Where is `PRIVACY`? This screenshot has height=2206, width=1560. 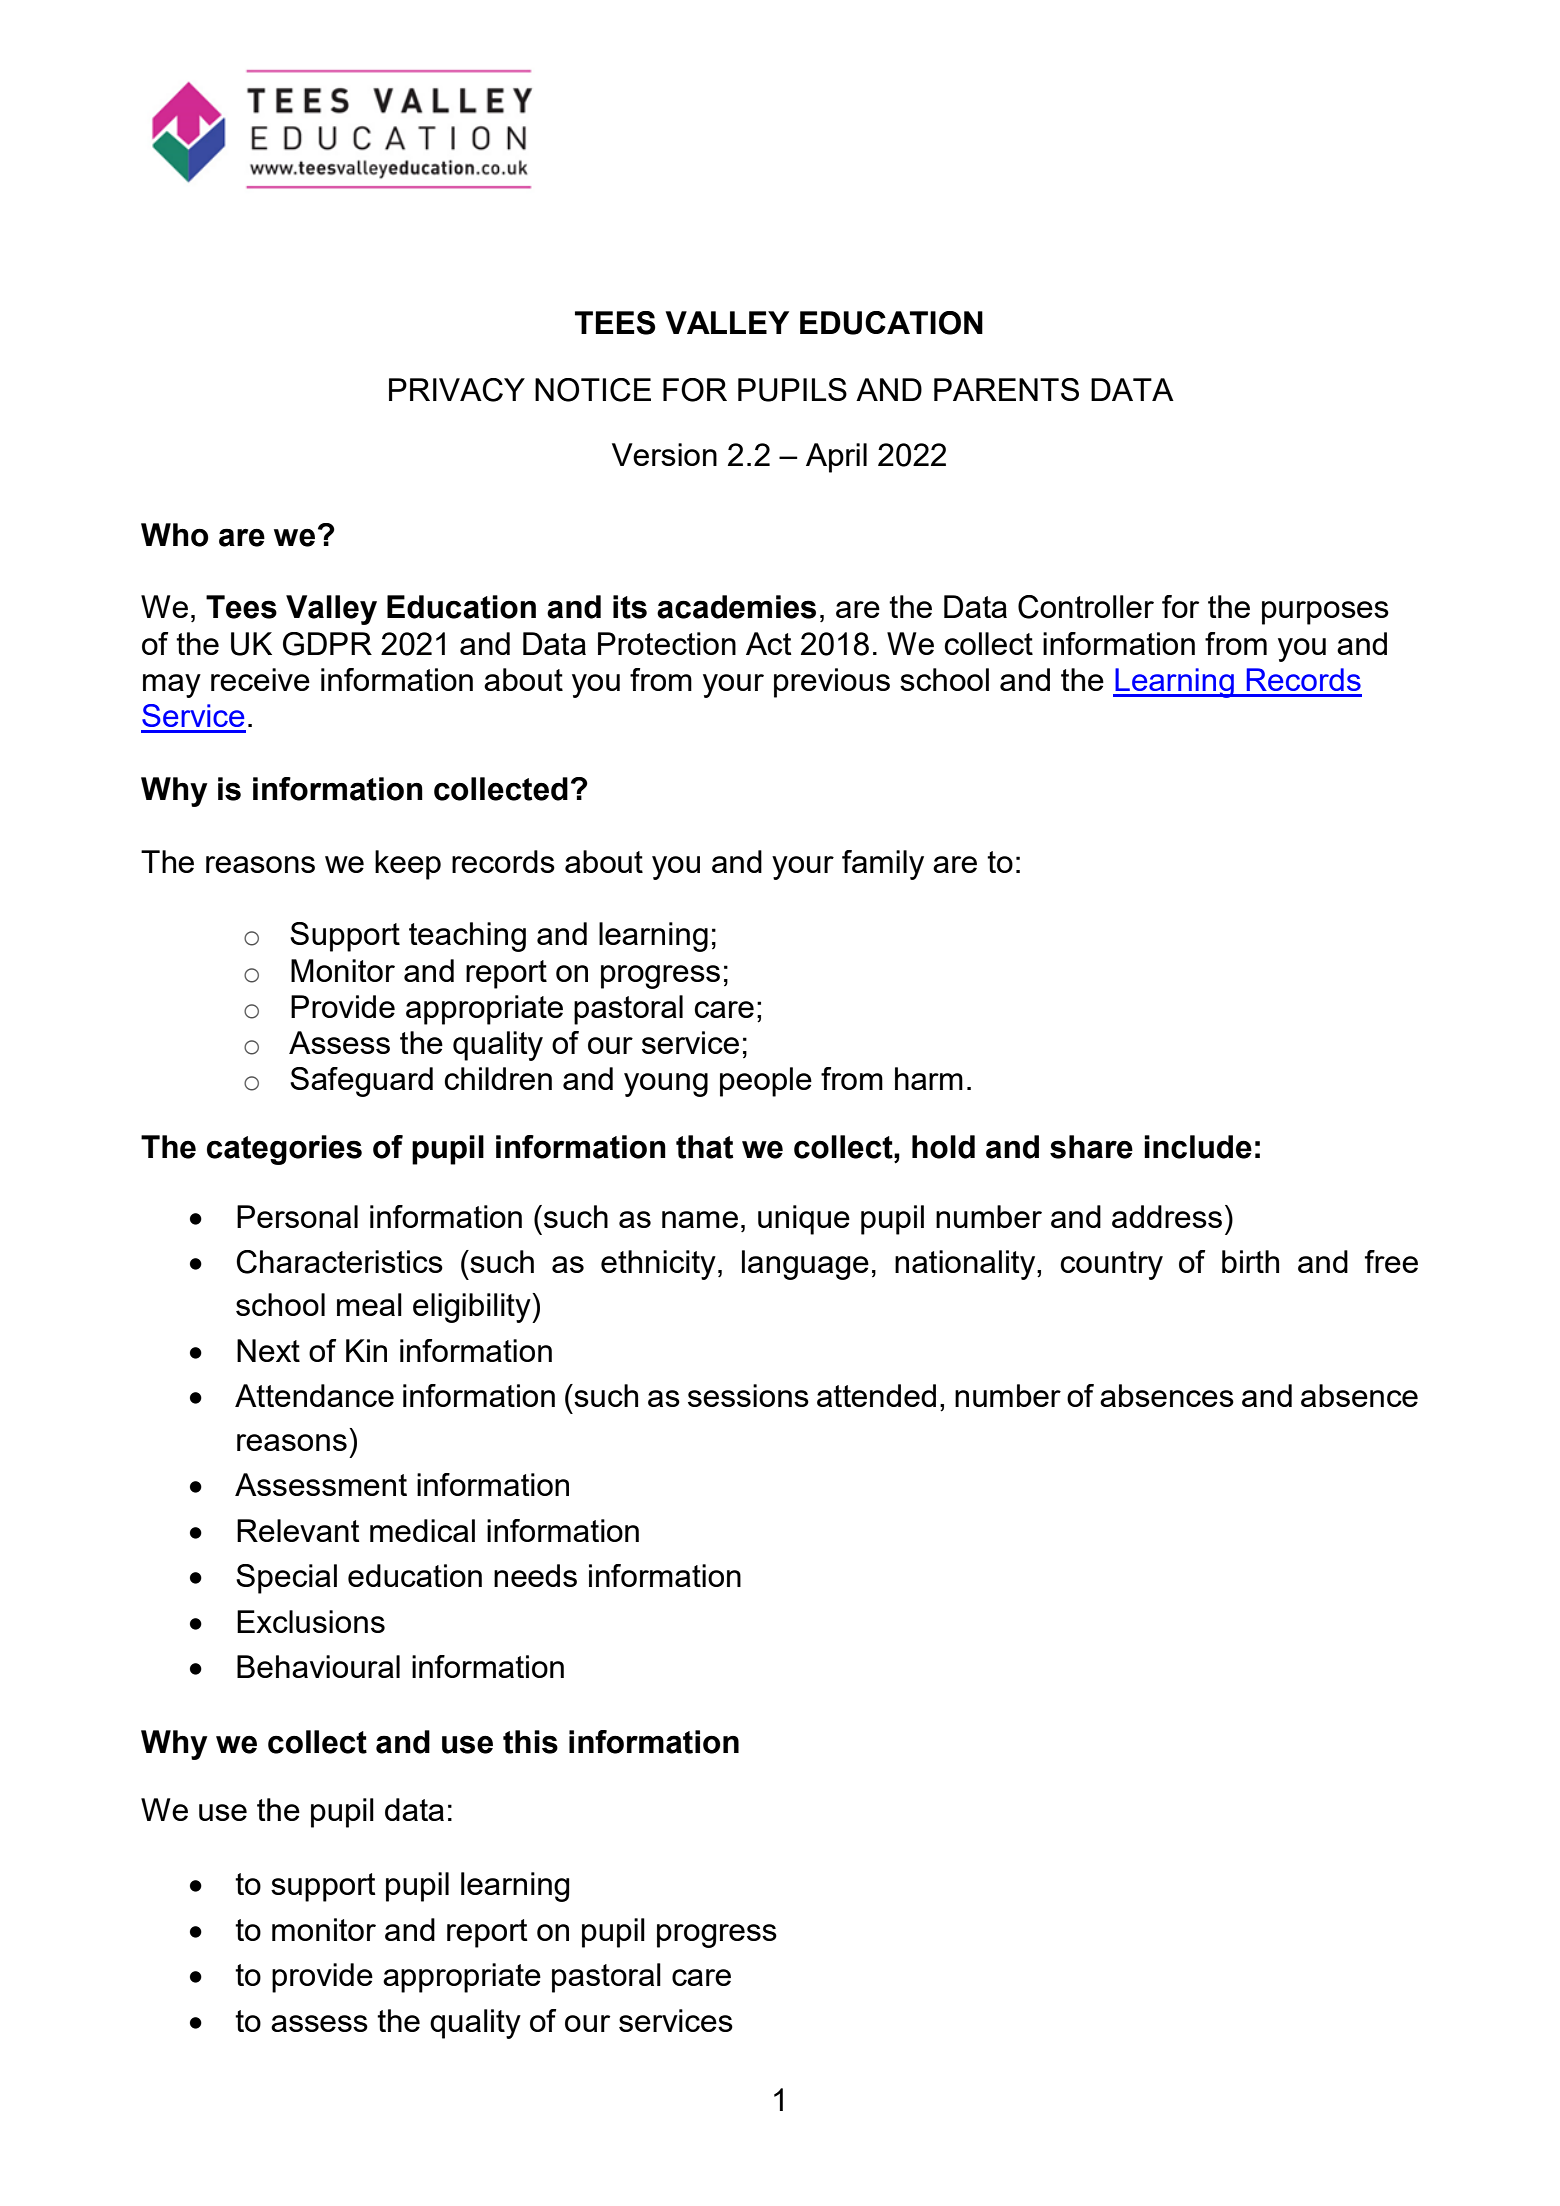
PRIVACY is located at coordinates (457, 390).
